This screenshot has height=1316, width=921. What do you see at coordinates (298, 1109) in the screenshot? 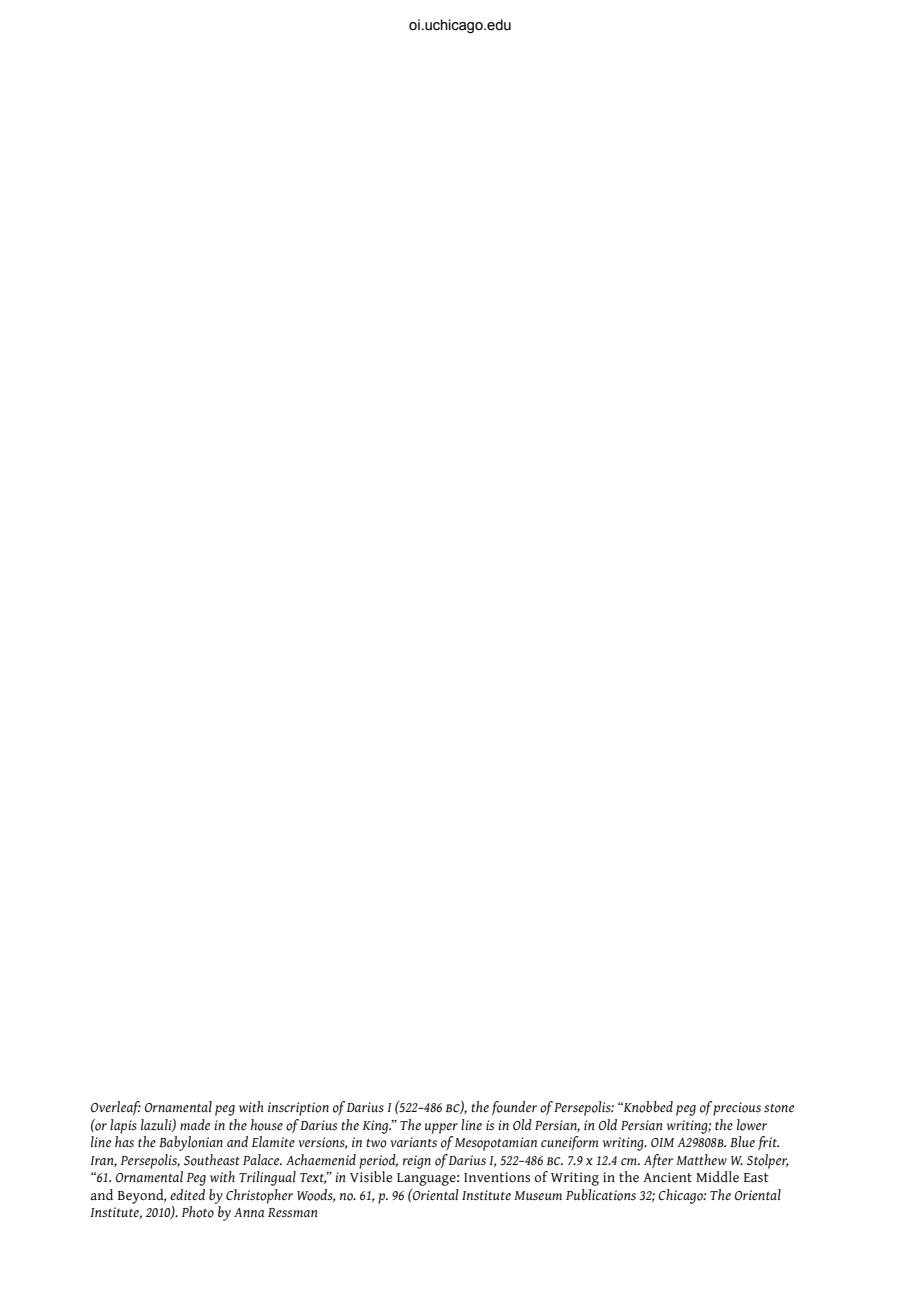
I see `inscription` at bounding box center [298, 1109].
